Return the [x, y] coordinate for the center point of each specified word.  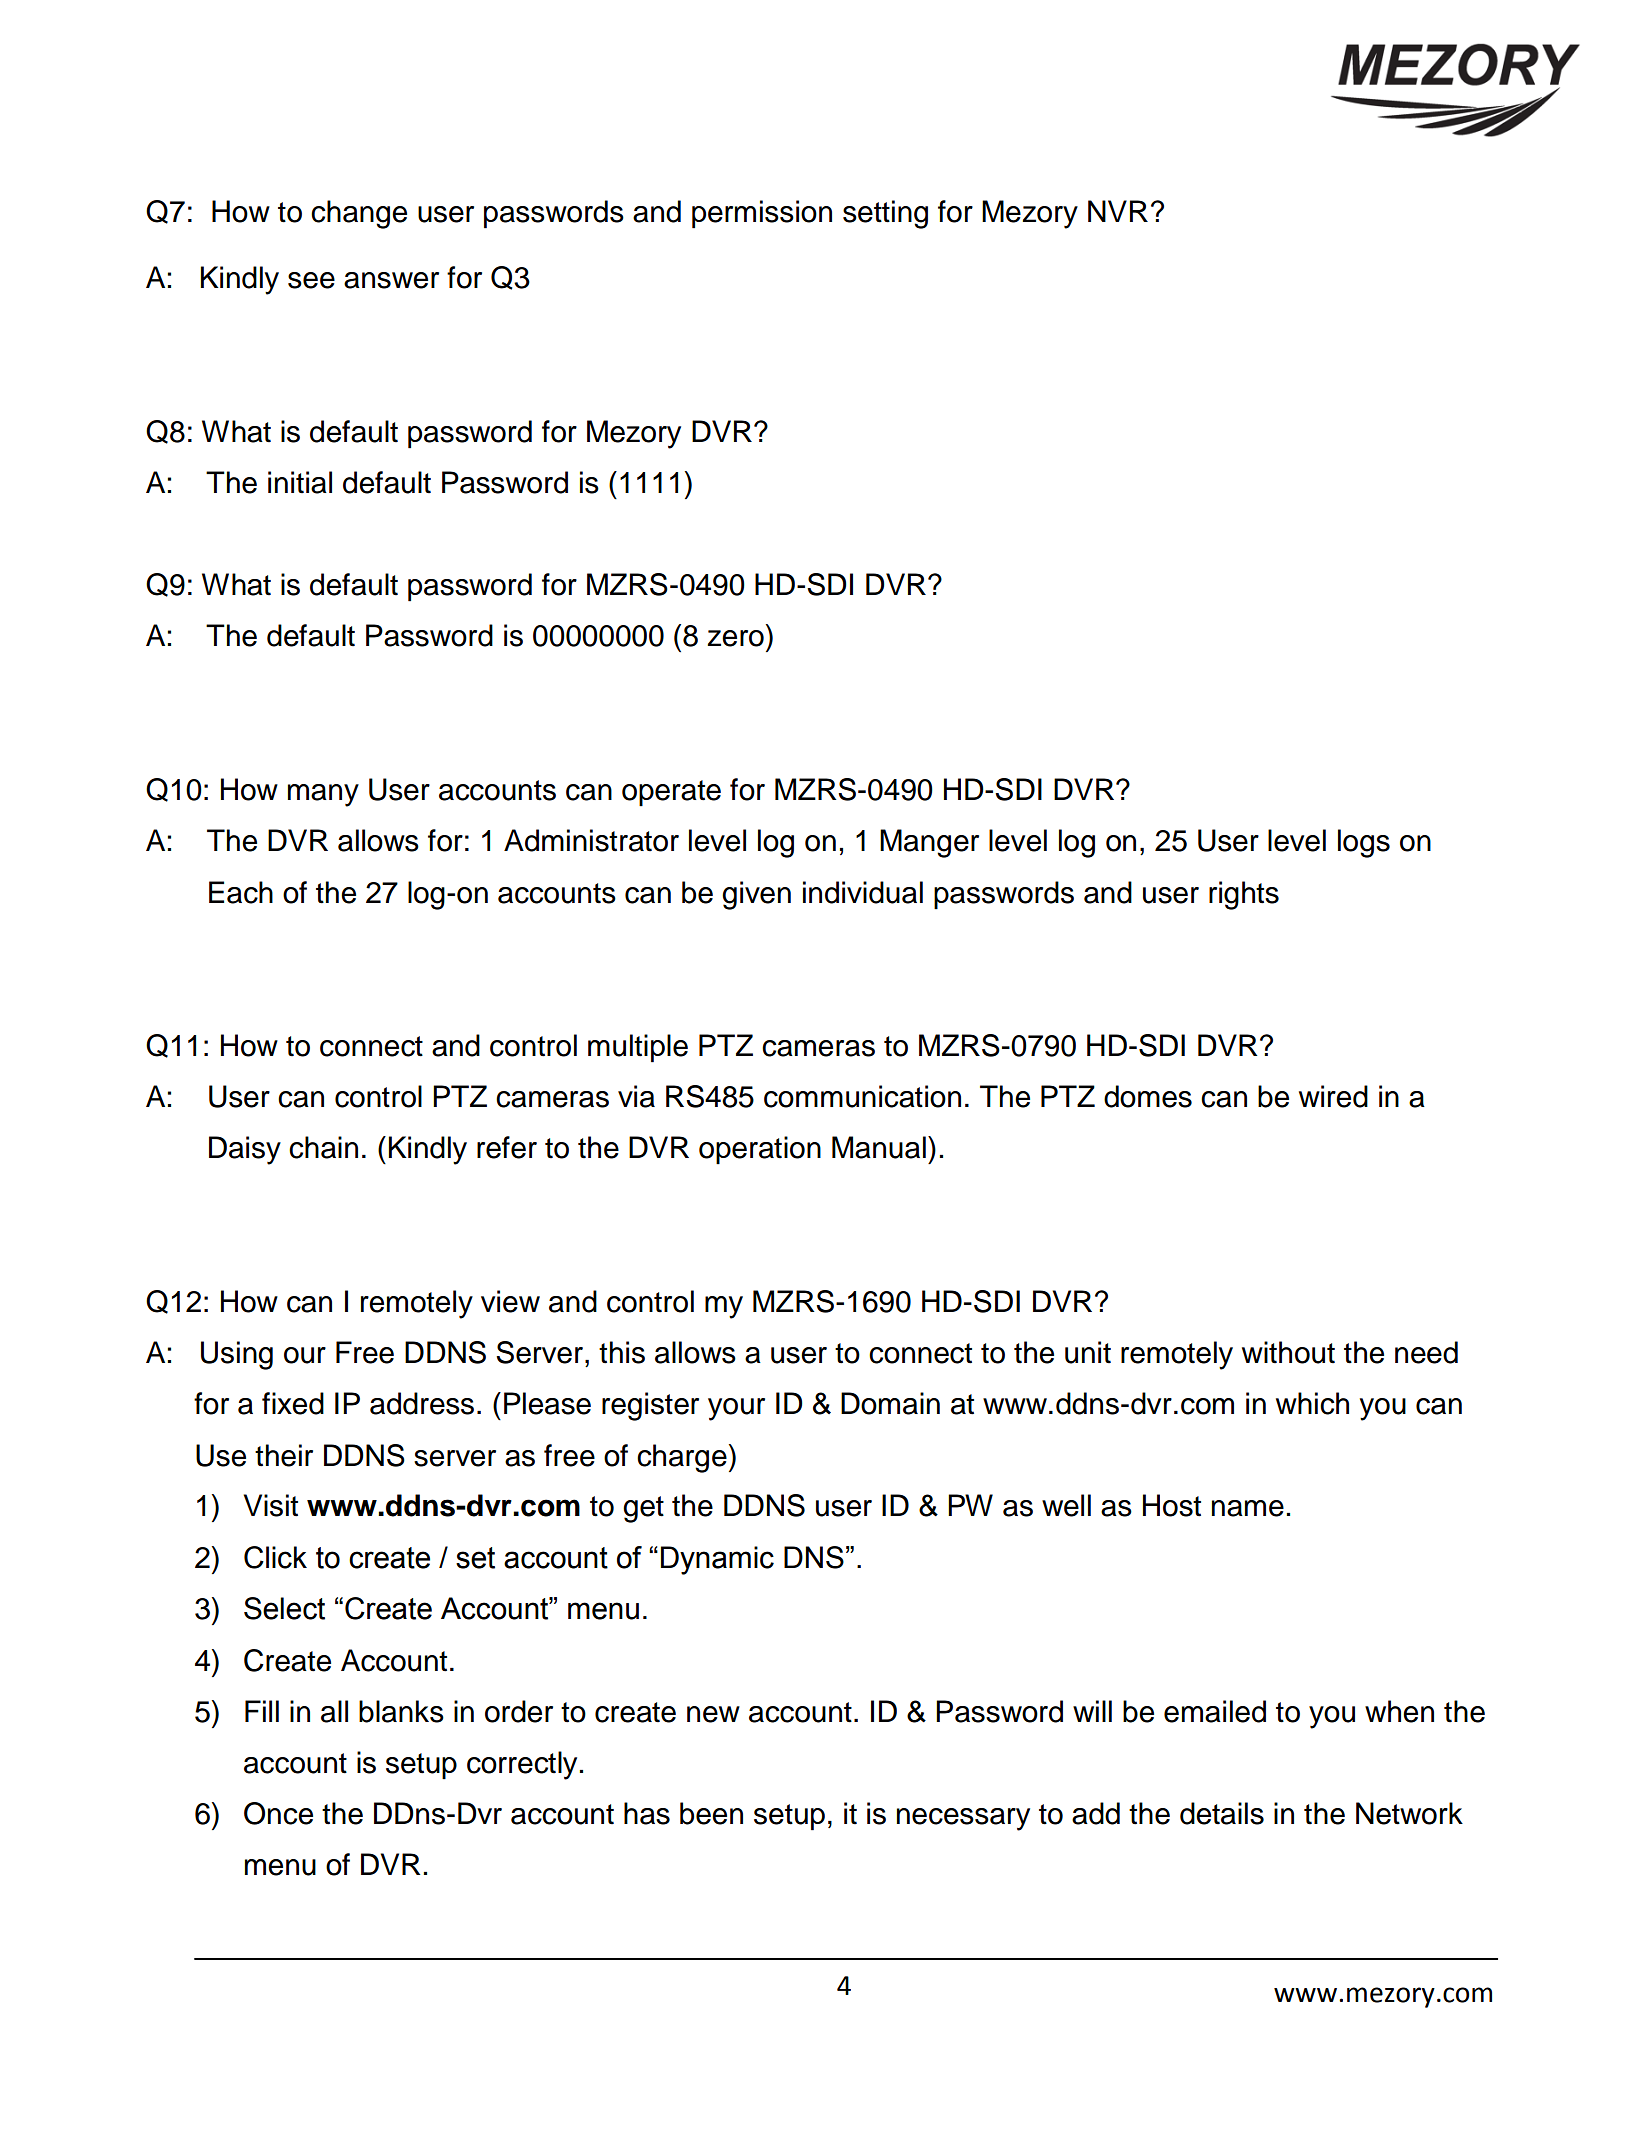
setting [885, 214]
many [323, 795]
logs [1364, 843]
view [510, 1301]
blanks [401, 1711]
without [1288, 1352]
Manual [879, 1147]
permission [762, 214]
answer [391, 280]
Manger [929, 843]
